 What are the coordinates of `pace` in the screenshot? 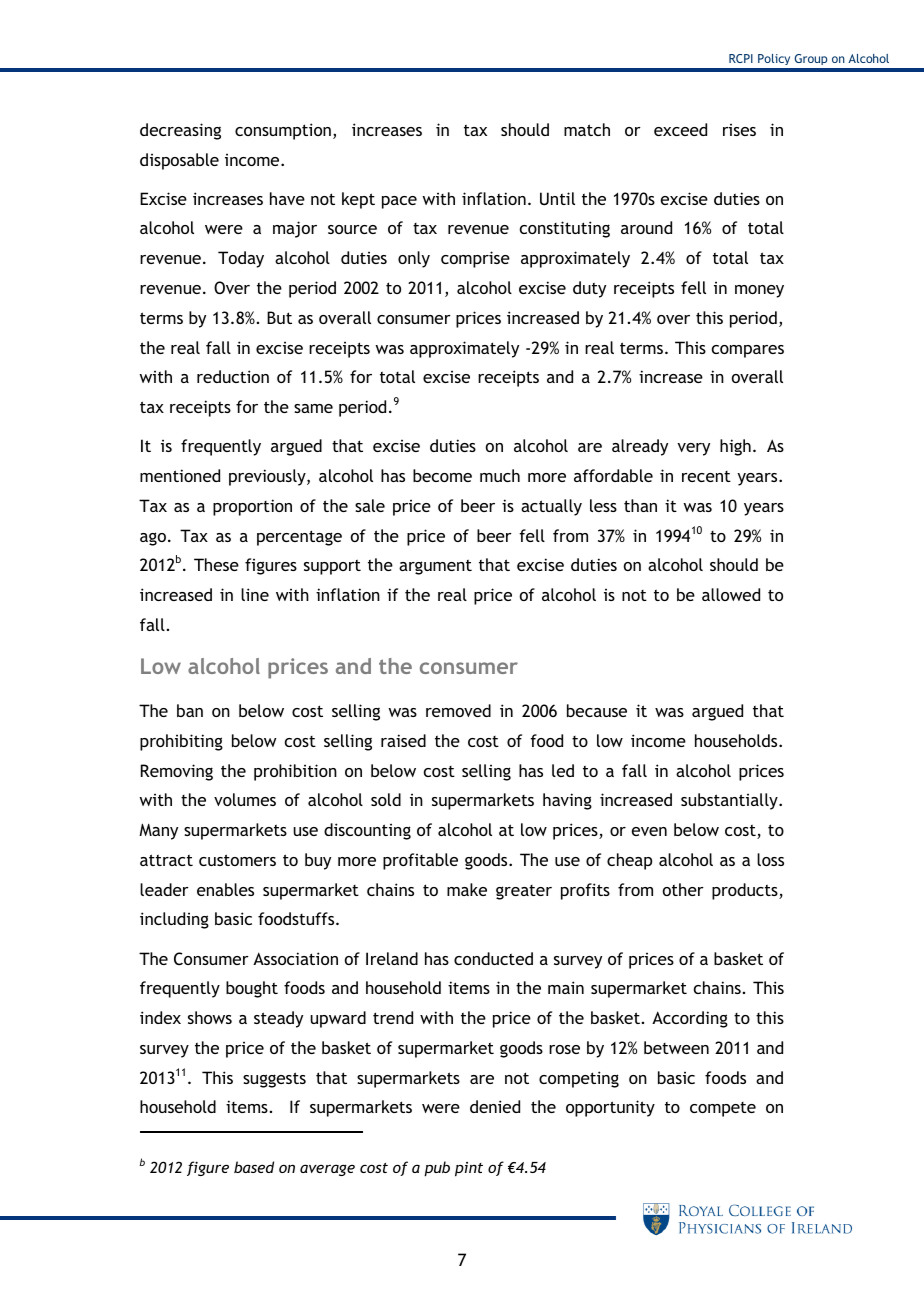 It's located at (399, 202).
